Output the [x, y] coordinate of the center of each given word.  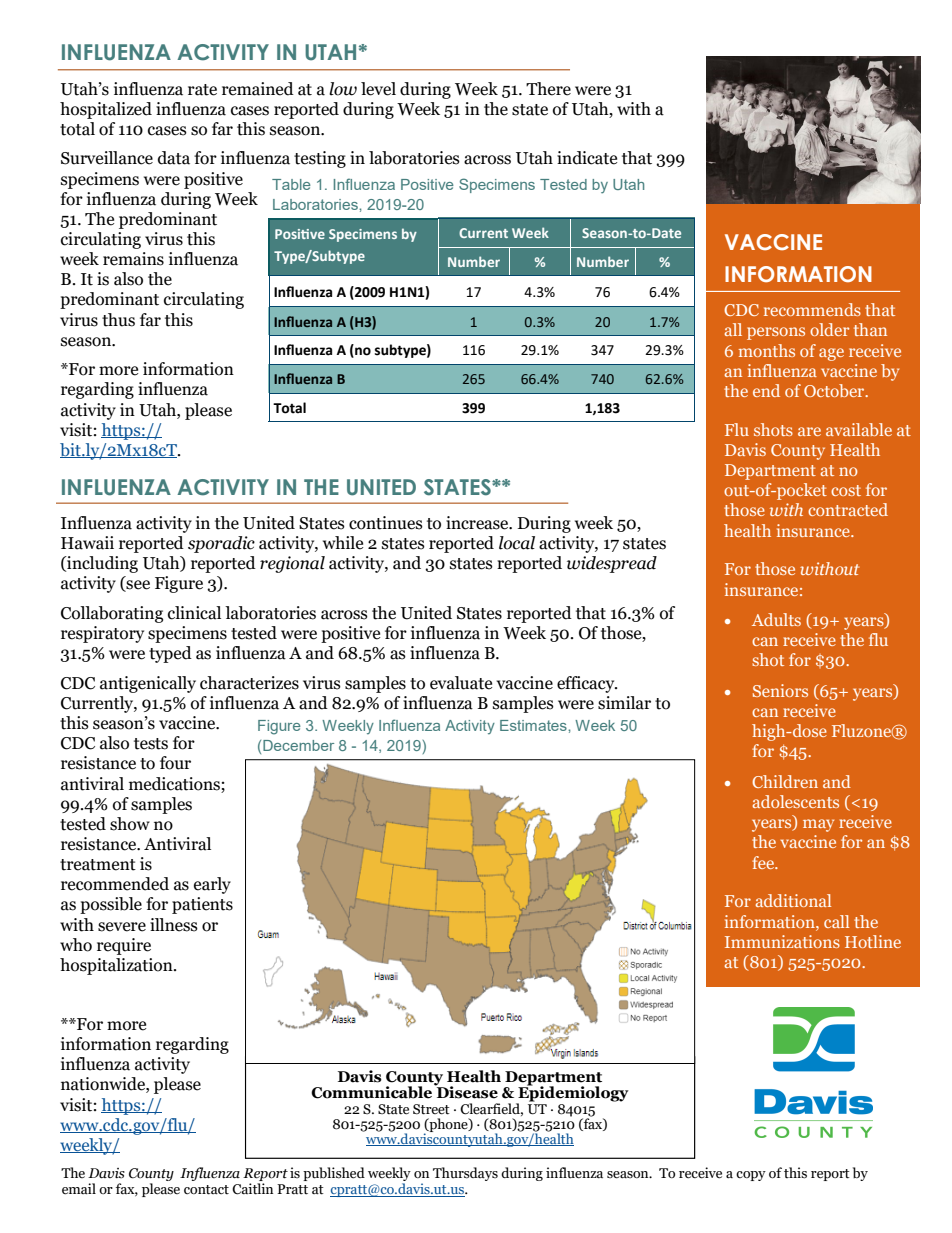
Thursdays [465, 1174]
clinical [194, 613]
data [174, 158]
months [767, 350]
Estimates [534, 725]
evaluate [461, 683]
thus [118, 320]
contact [206, 1190]
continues [386, 523]
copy [751, 1176]
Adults [776, 619]
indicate [587, 158]
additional [793, 900]
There [548, 89]
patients [202, 905]
